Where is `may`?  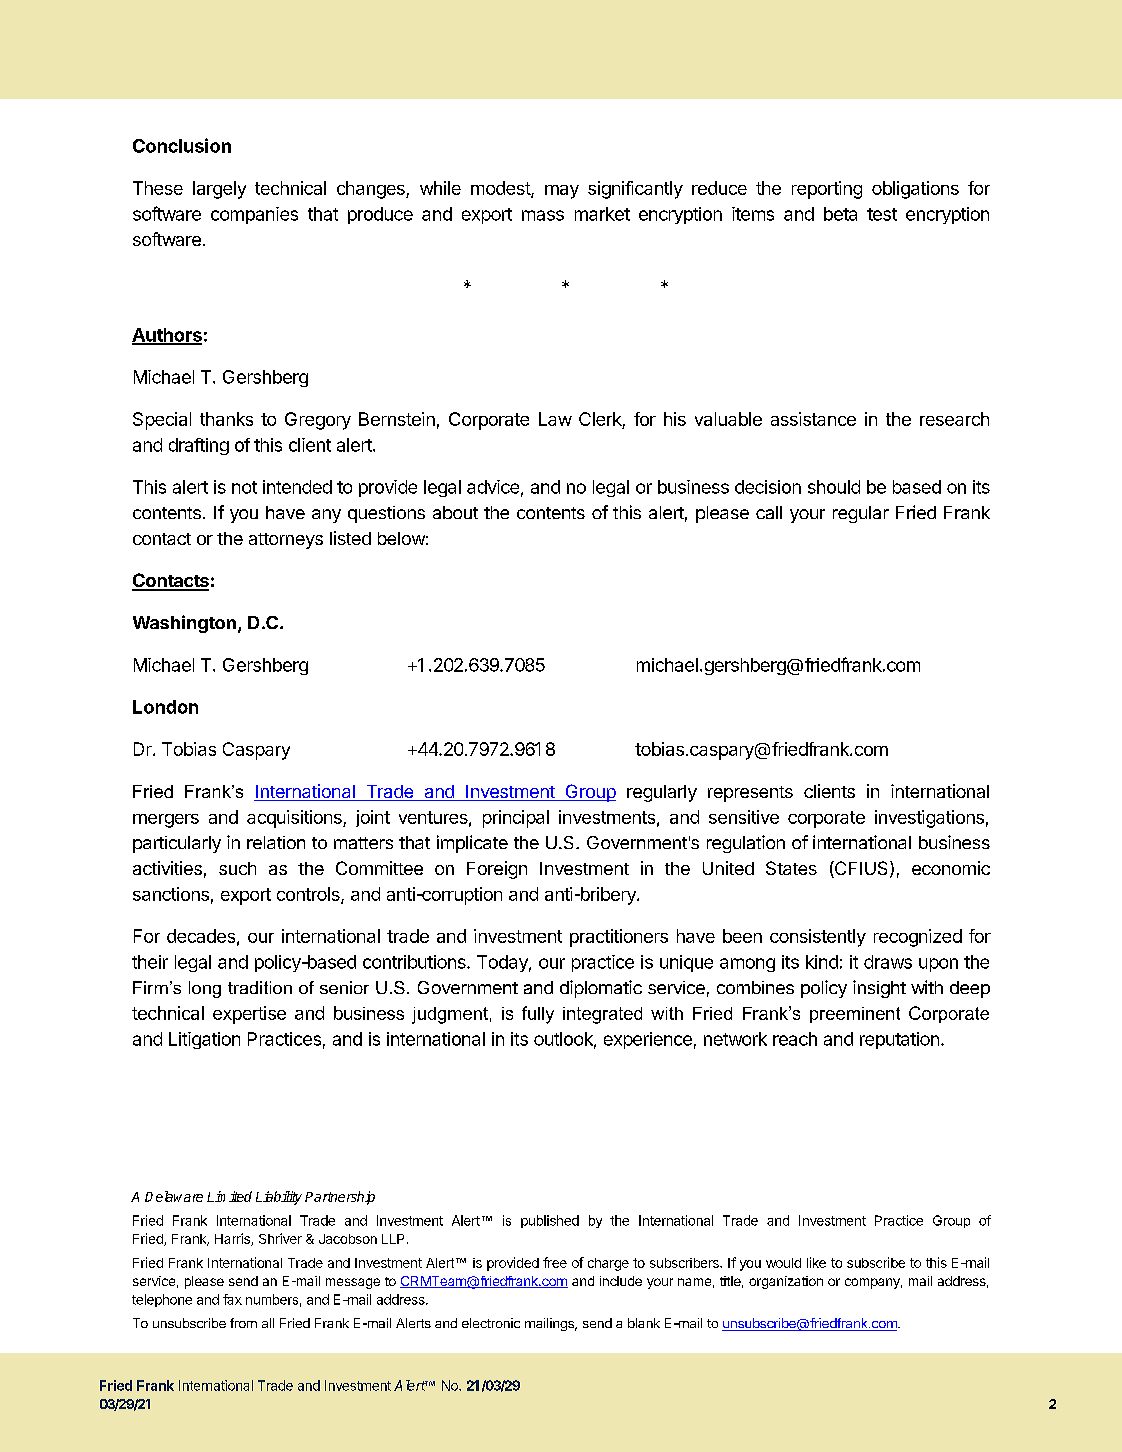
may is located at coordinates (562, 192).
